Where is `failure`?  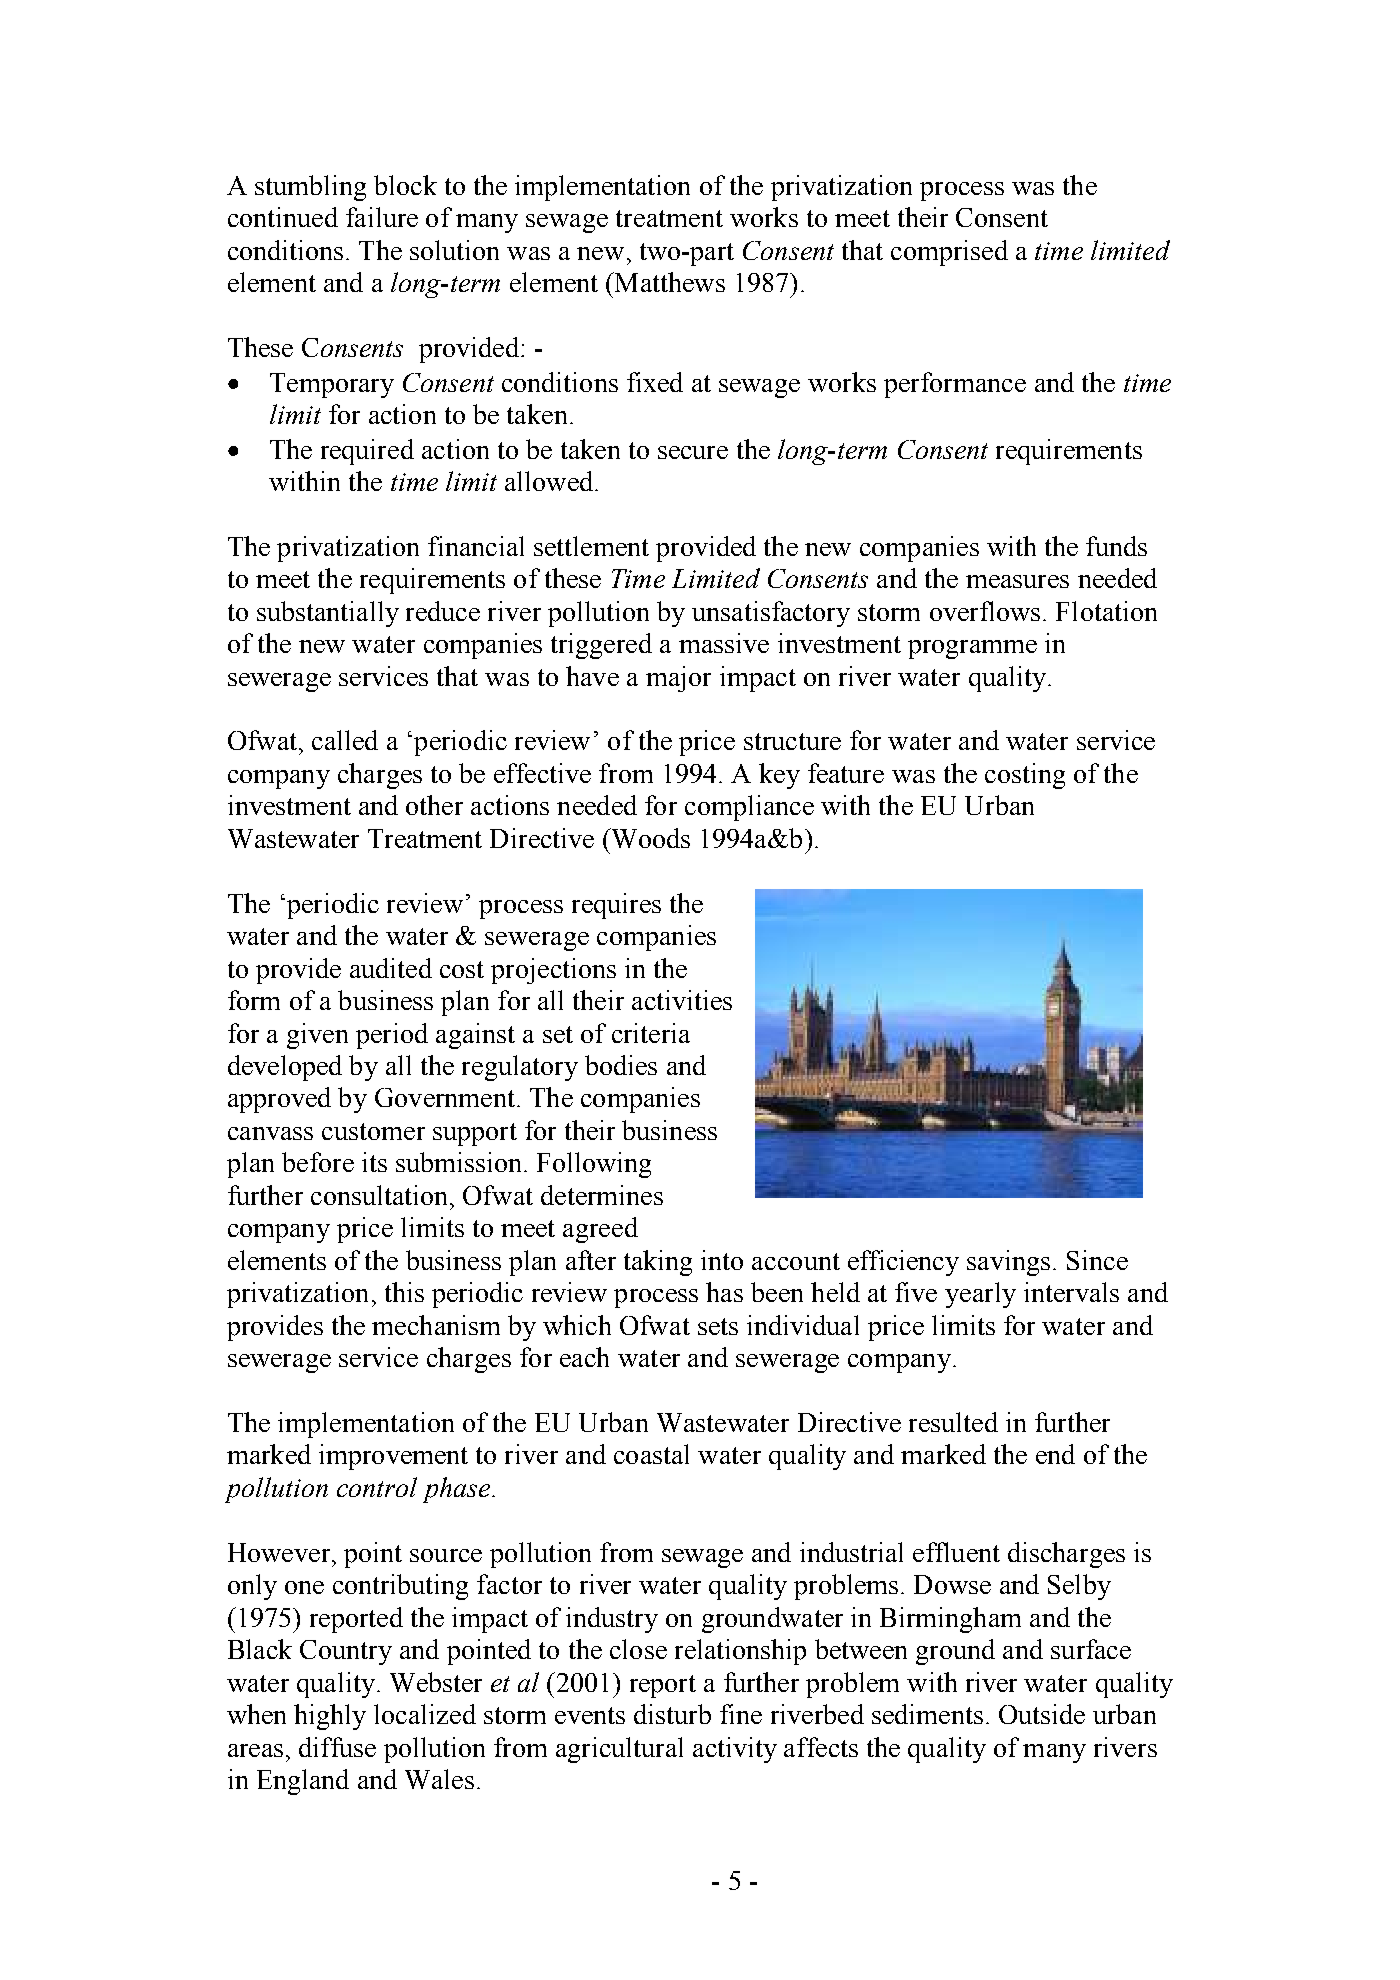 failure is located at coordinates (382, 217).
